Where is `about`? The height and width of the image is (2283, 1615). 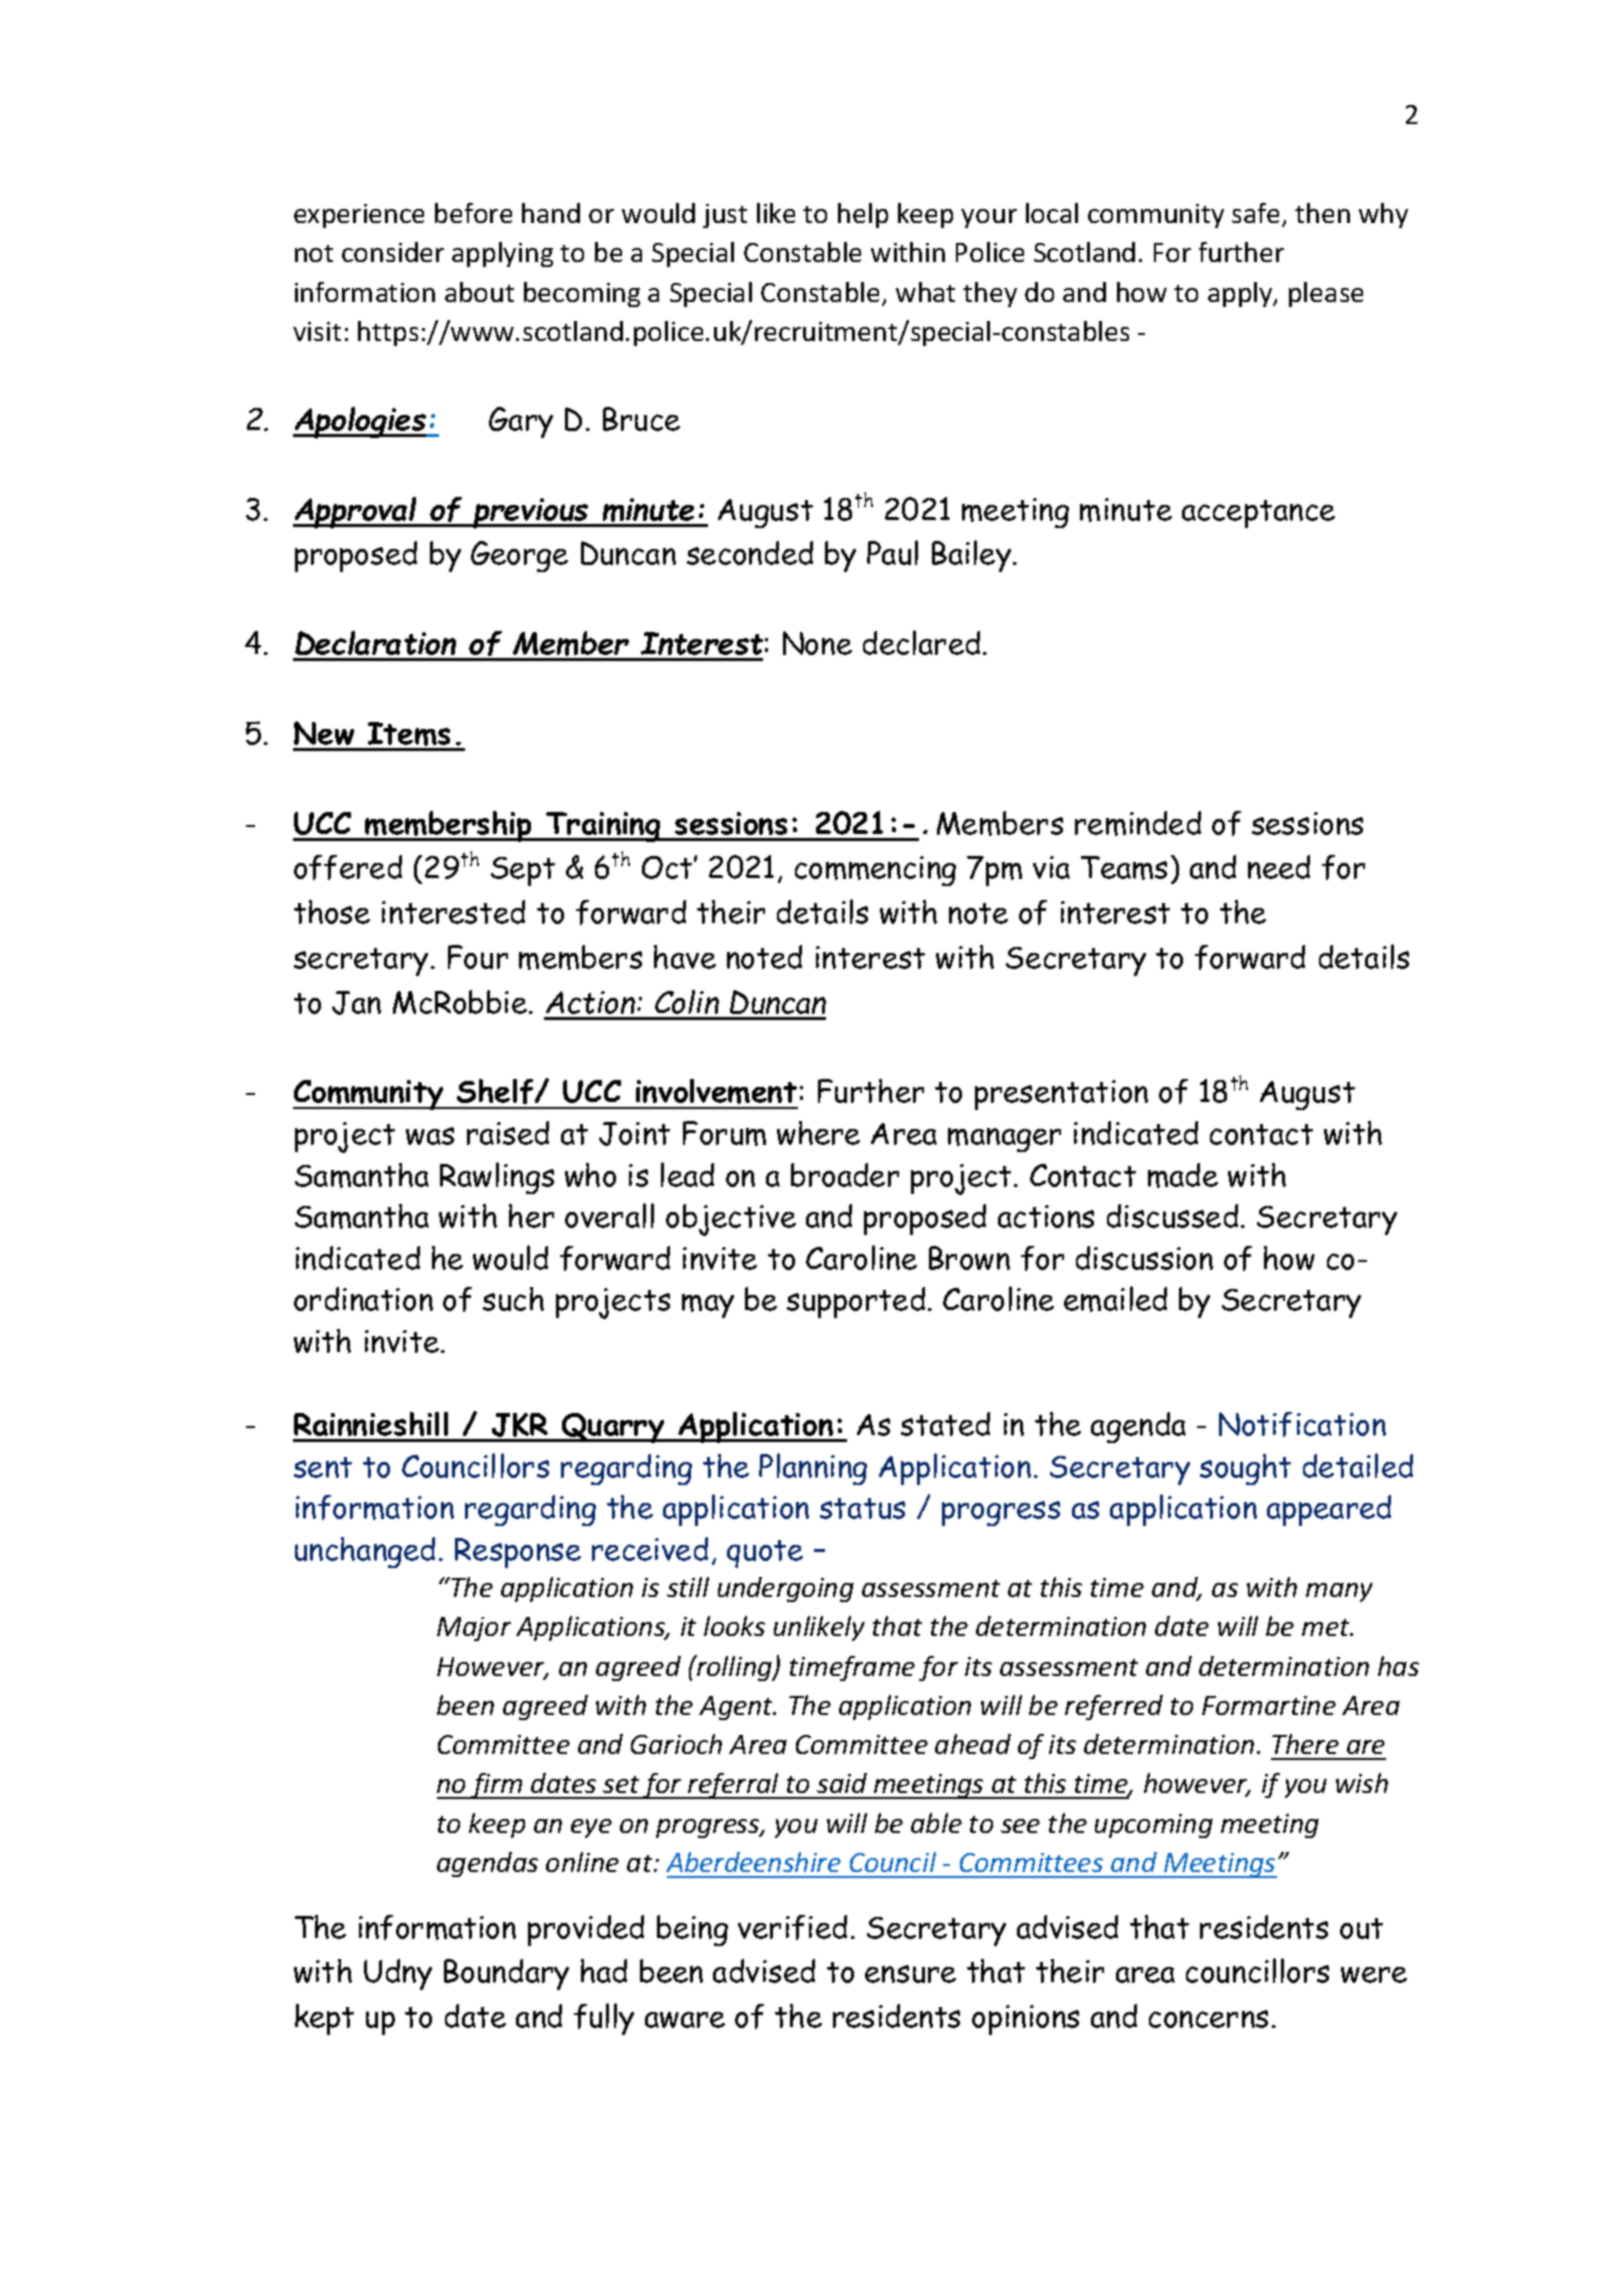
about is located at coordinates (479, 292).
